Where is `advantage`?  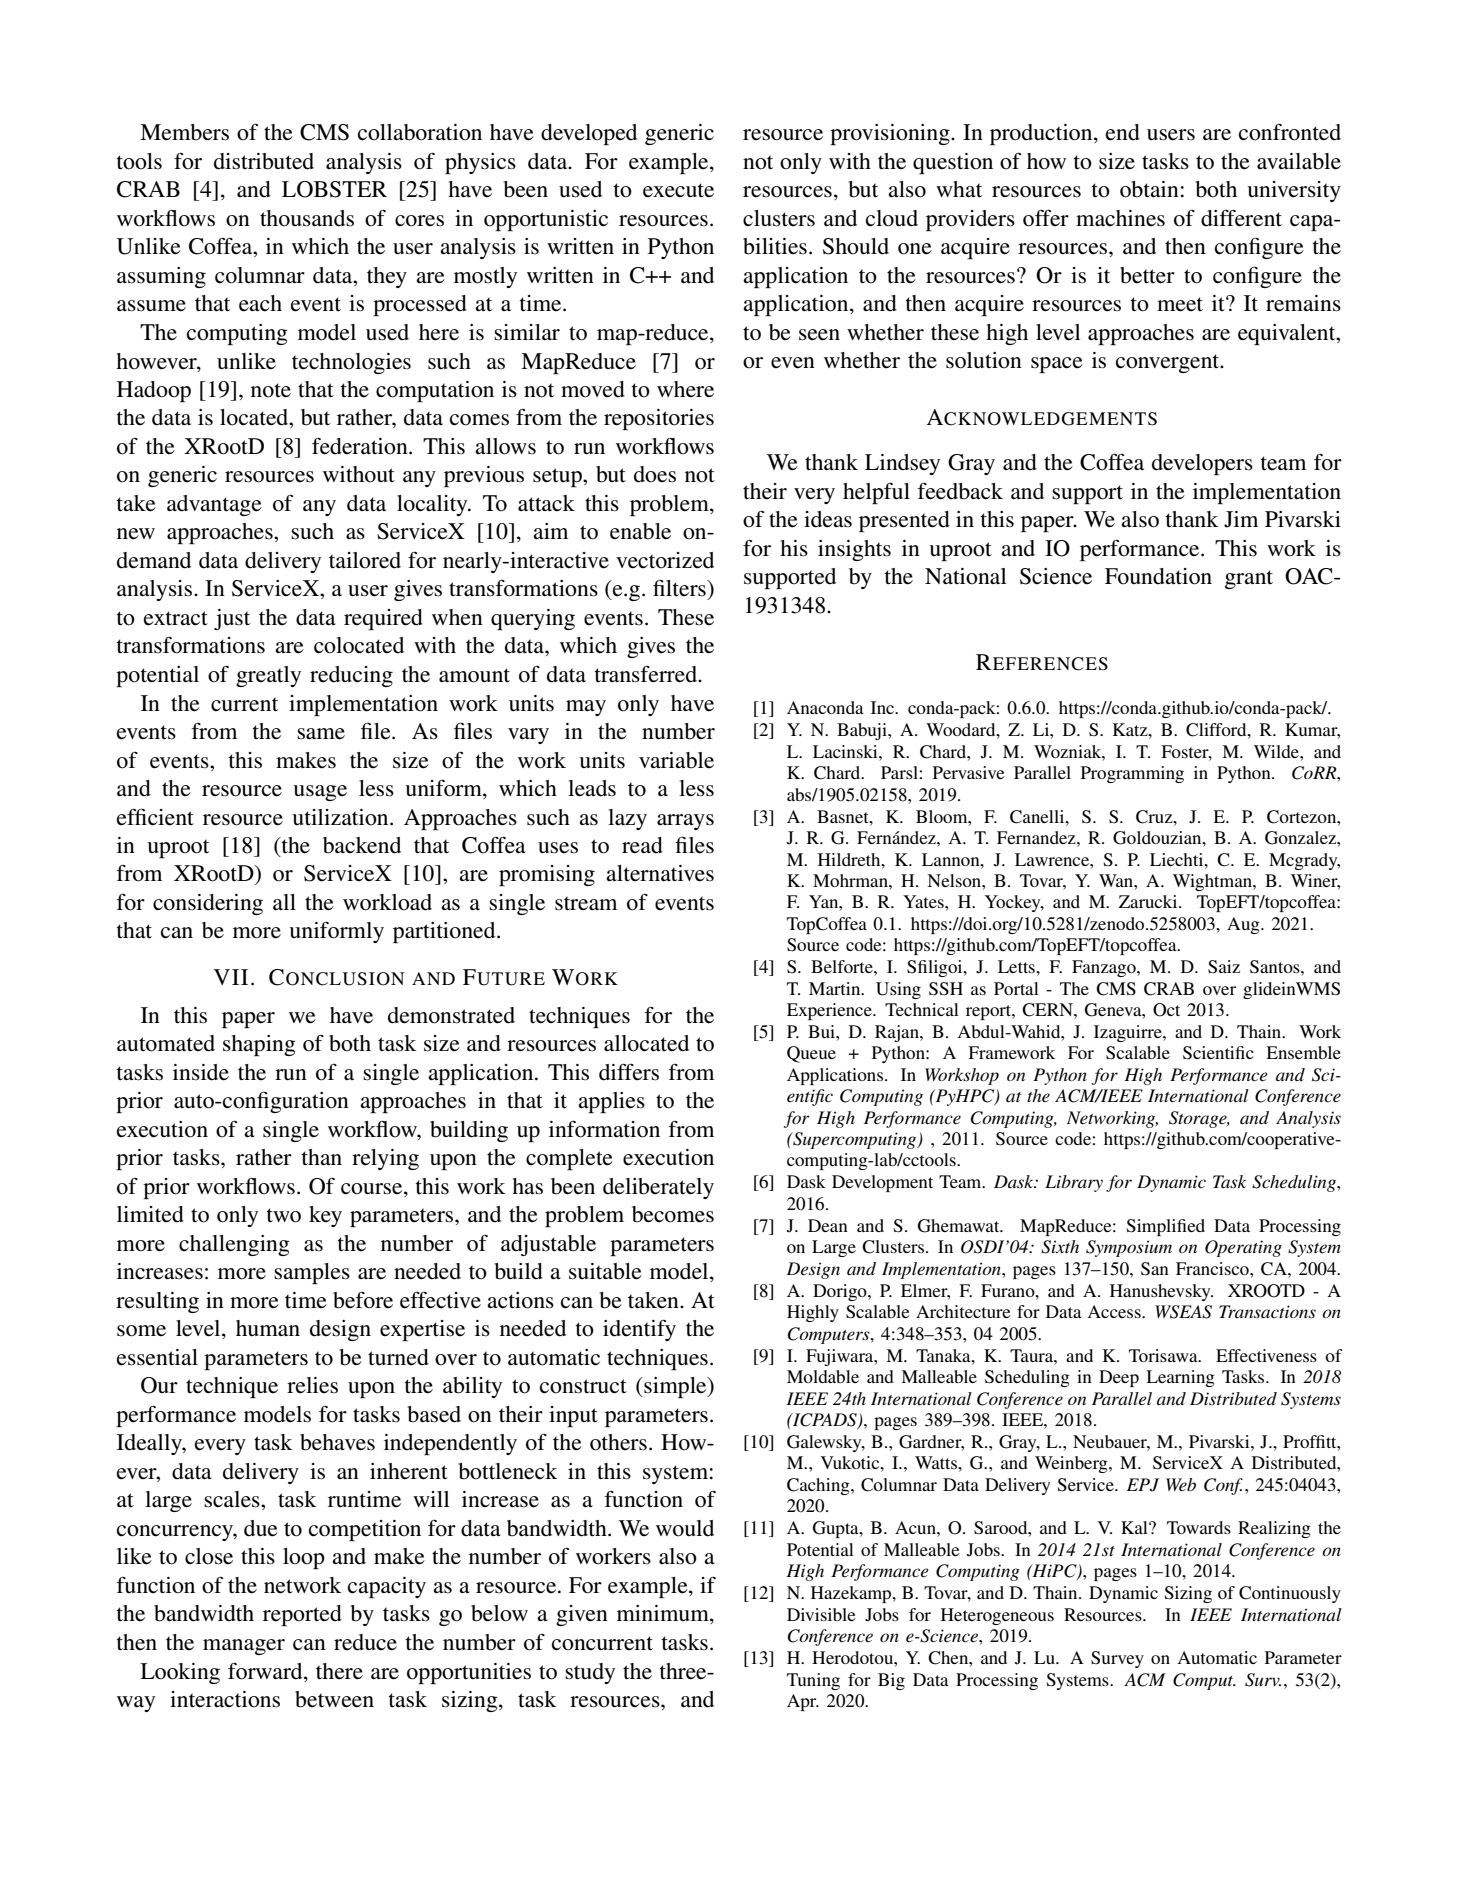
advantage is located at coordinates (214, 505).
